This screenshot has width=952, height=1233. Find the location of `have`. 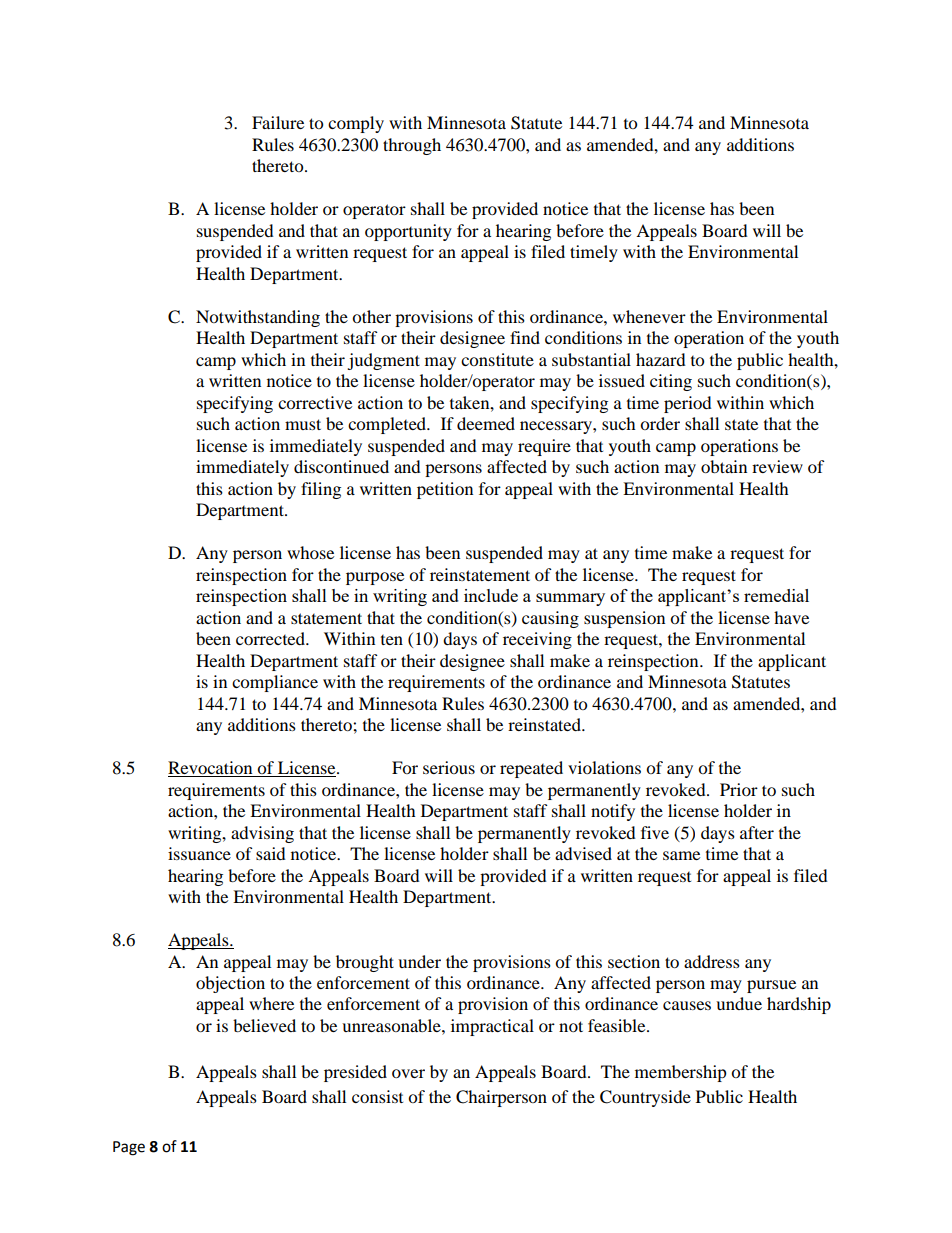

have is located at coordinates (791, 617).
